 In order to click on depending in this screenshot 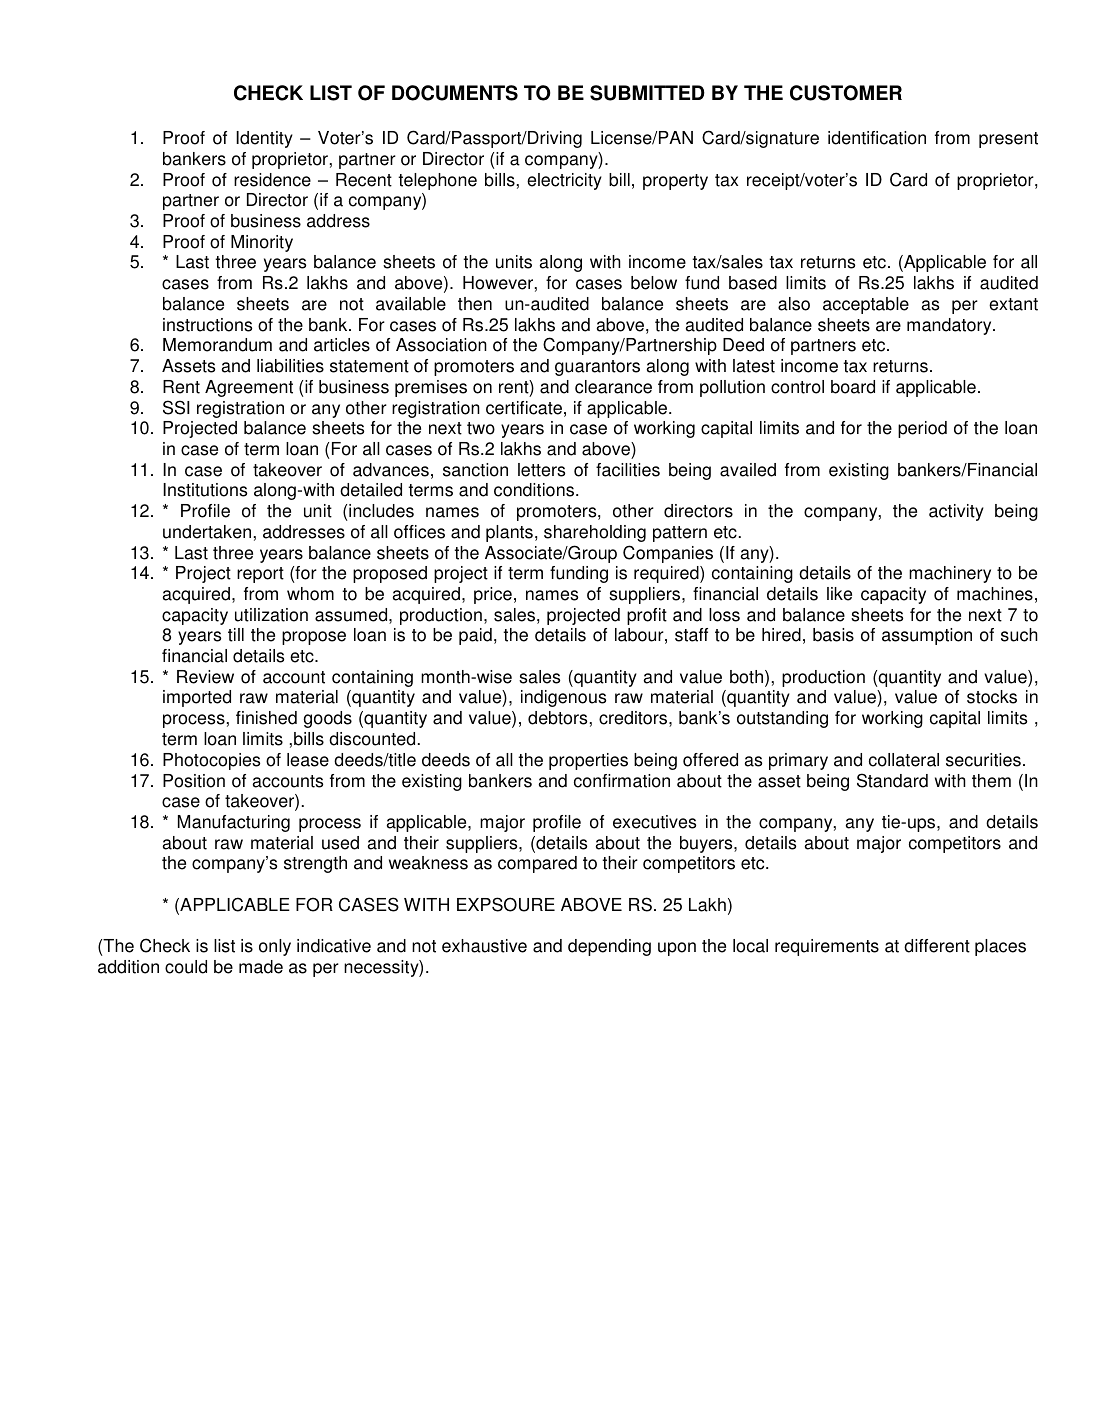, I will do `click(609, 947)`.
